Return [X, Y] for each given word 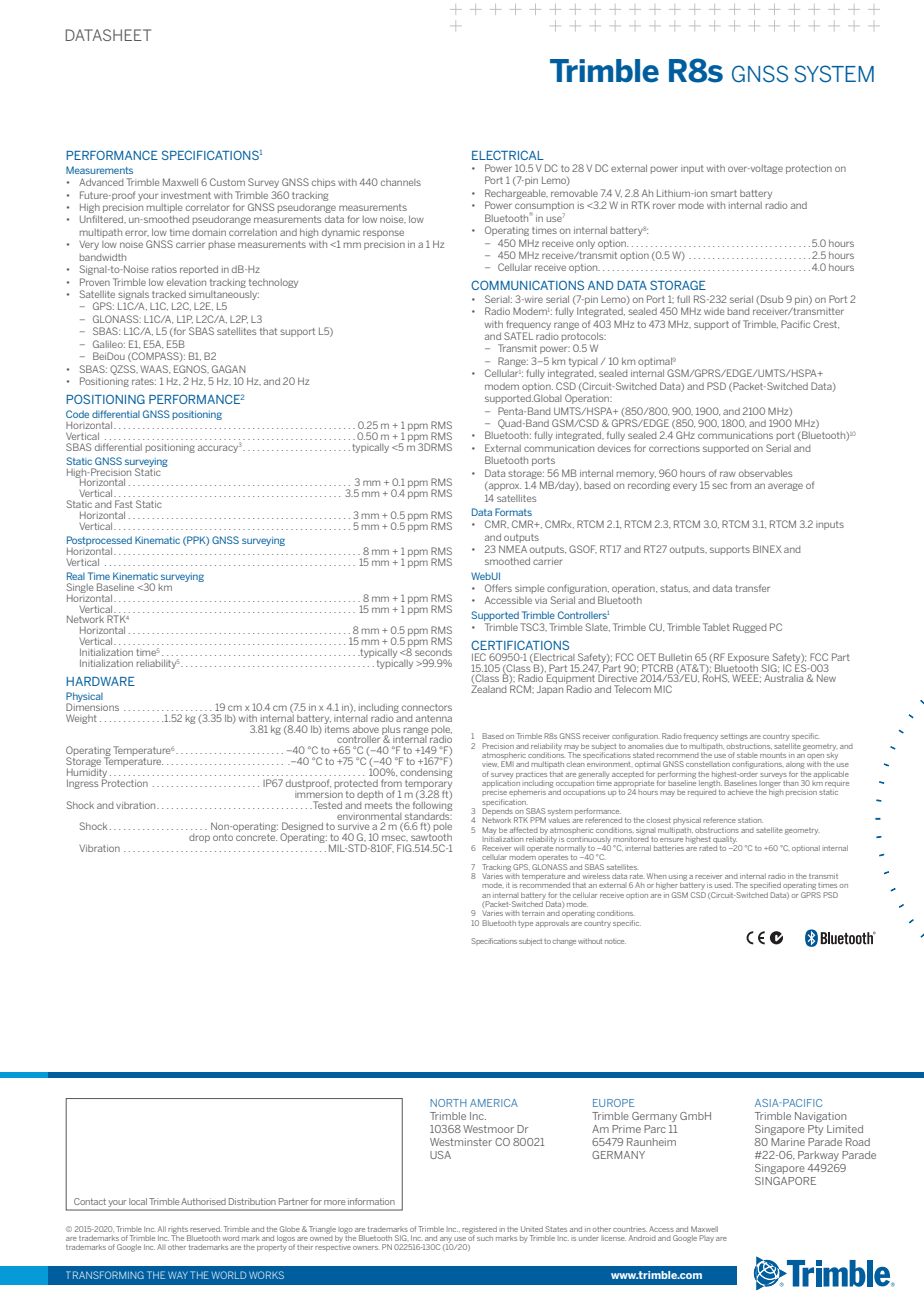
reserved [206, 1229]
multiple [165, 208]
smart [724, 193]
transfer [752, 588]
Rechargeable [516, 194]
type [525, 924]
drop [199, 838]
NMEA [513, 549]
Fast [124, 504]
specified [765, 885]
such [485, 1238]
